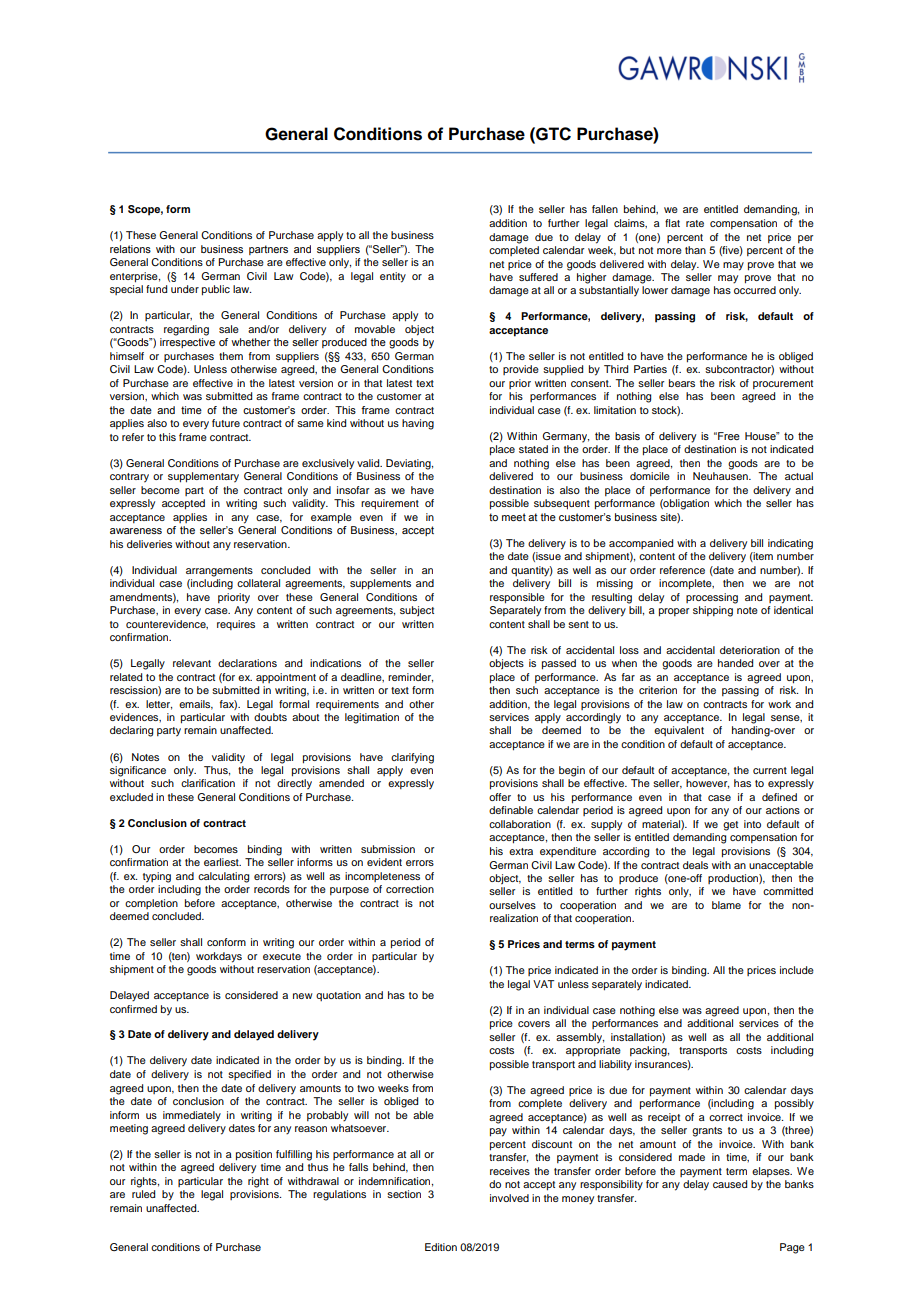 This screenshot has width=924, height=1308. What do you see at coordinates (393, 277) in the screenshot?
I see `entity` at bounding box center [393, 277].
